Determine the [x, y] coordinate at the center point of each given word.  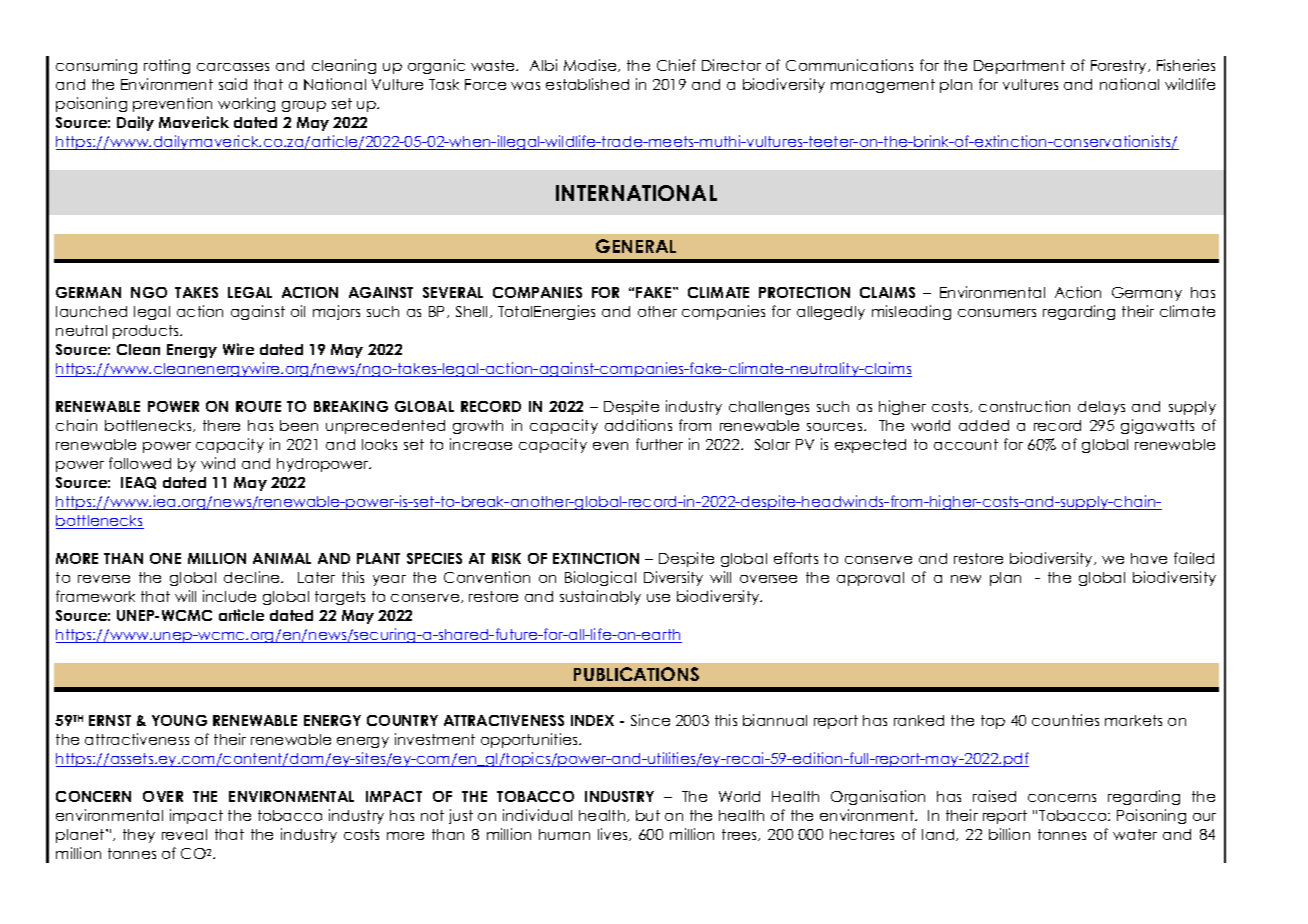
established [587, 84]
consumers [997, 313]
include [229, 596]
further [659, 444]
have [1149, 558]
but [648, 815]
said [233, 84]
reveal [184, 834]
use [658, 598]
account [966, 444]
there [221, 425]
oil [298, 311]
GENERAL [636, 246]
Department [1019, 67]
